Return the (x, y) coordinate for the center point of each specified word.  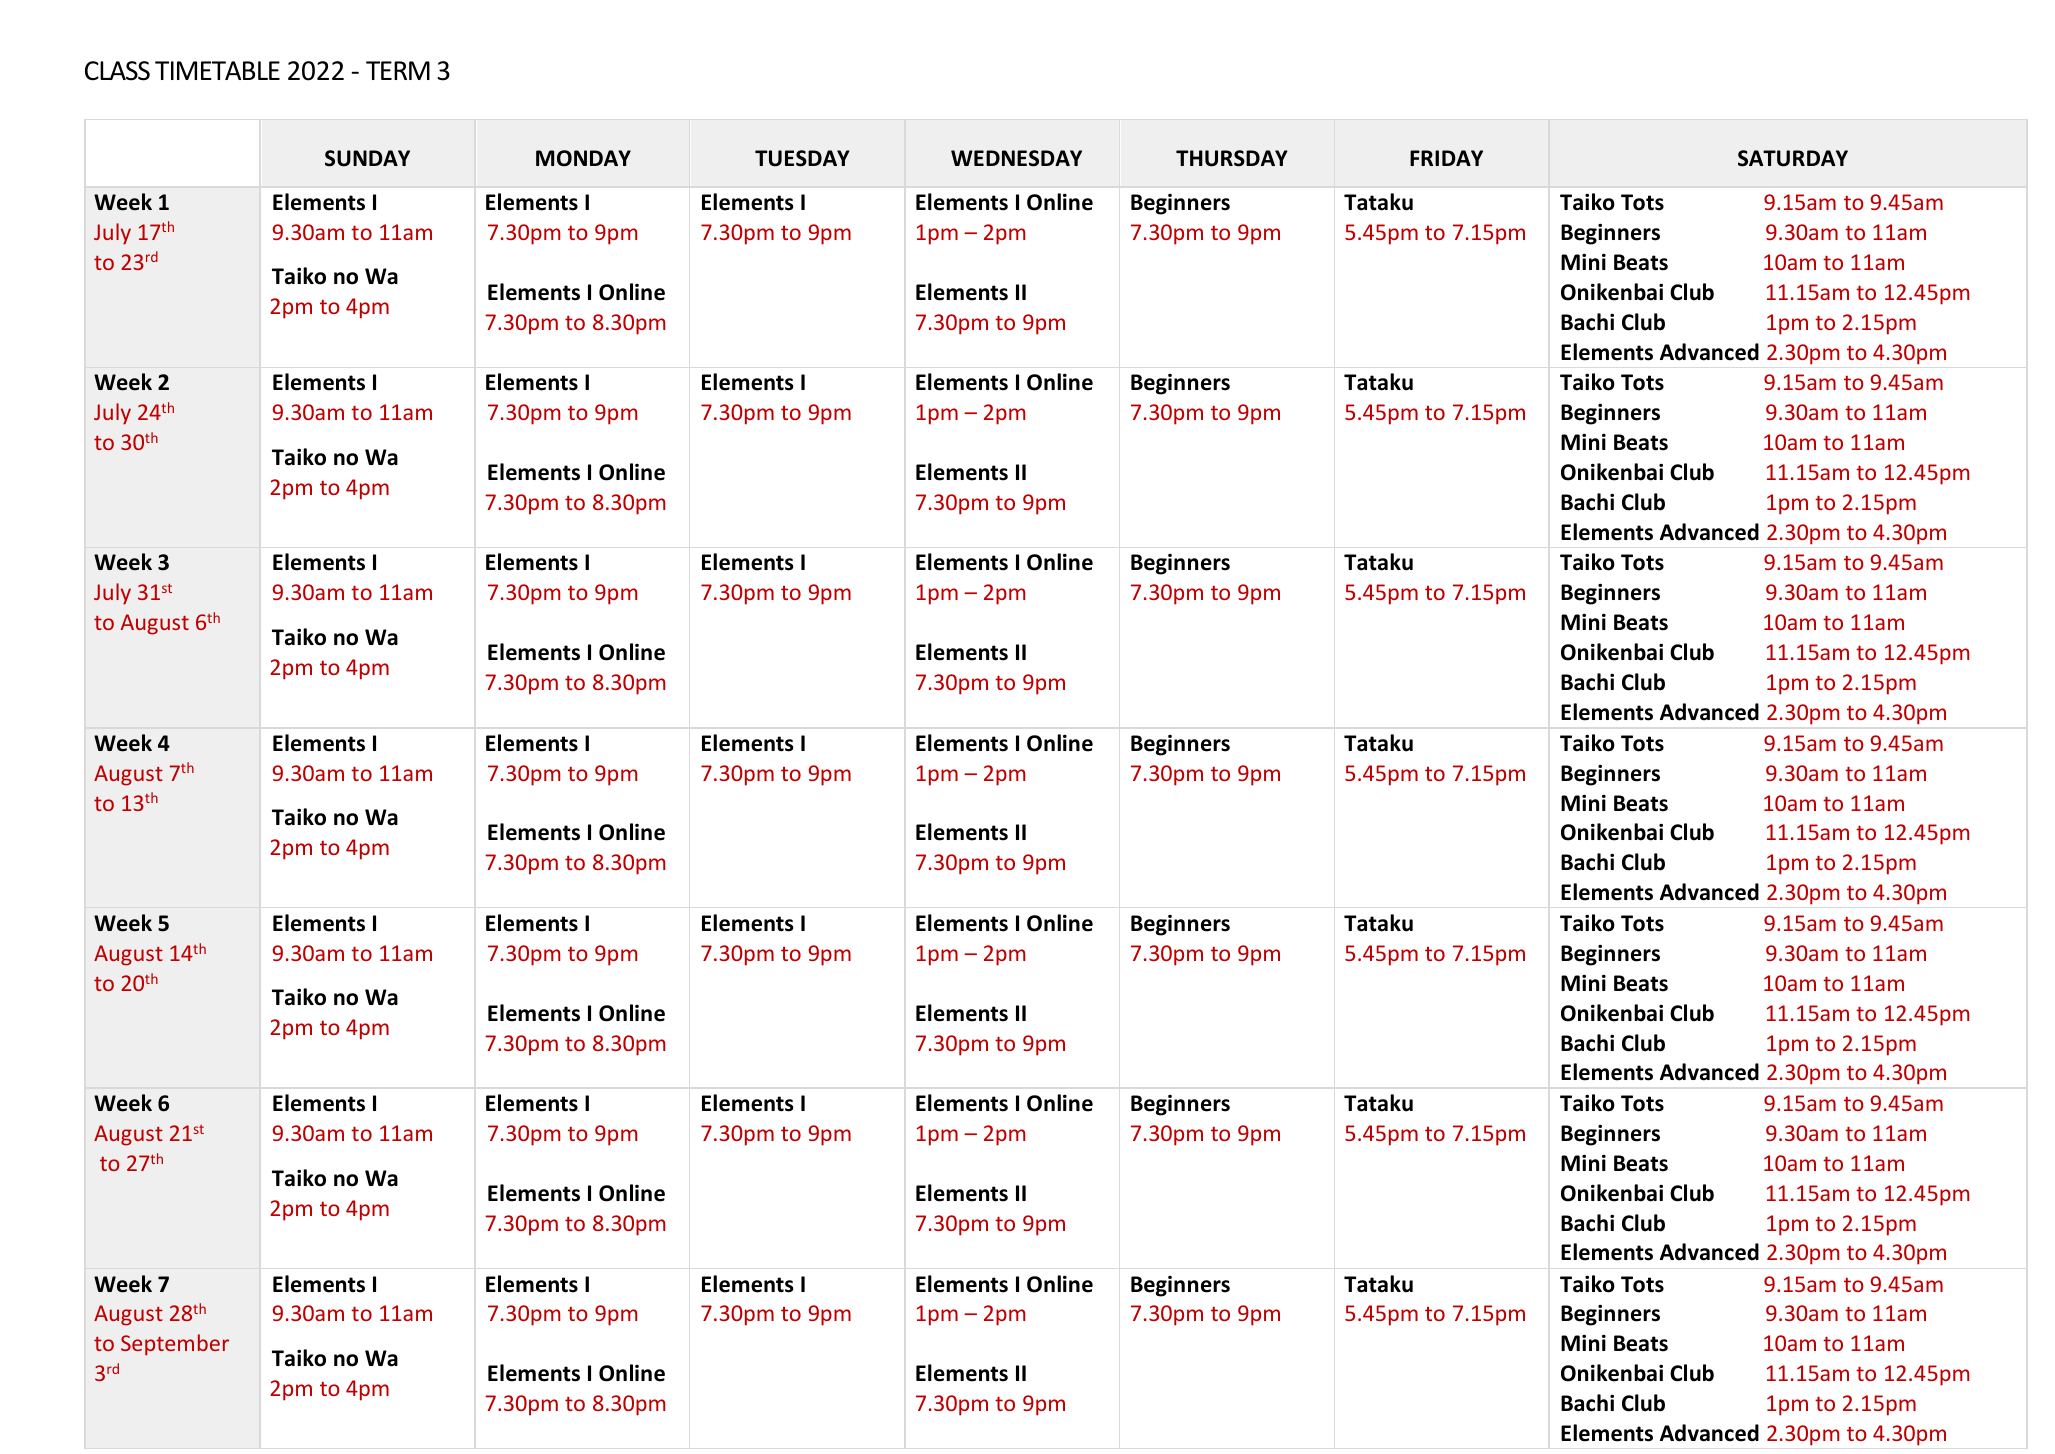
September (175, 1345)
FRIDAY (1446, 158)
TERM (398, 70)
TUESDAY (802, 158)
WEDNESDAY (1016, 158)
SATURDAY (1793, 158)
